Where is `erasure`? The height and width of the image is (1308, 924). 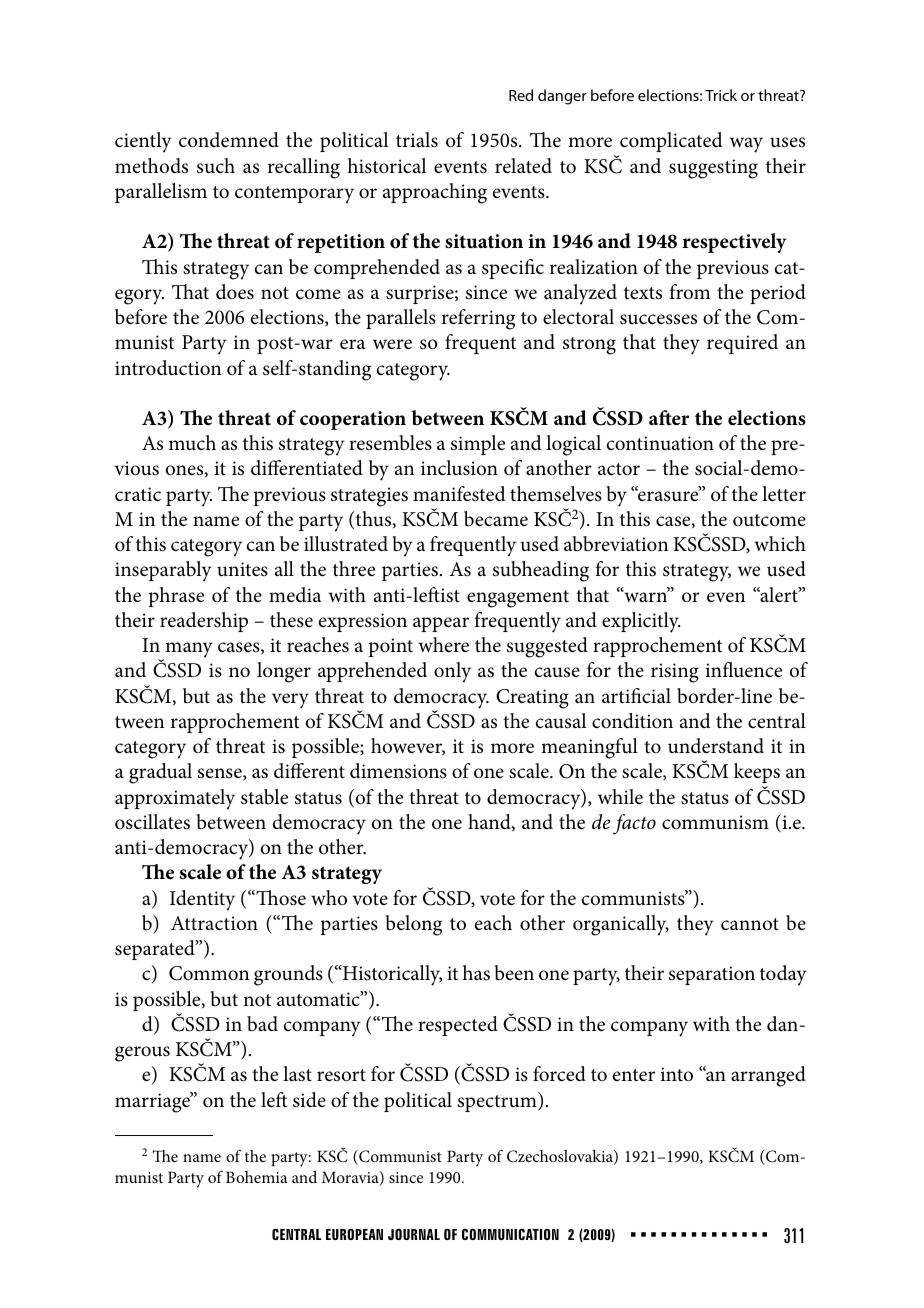 erasure is located at coordinates (668, 495).
